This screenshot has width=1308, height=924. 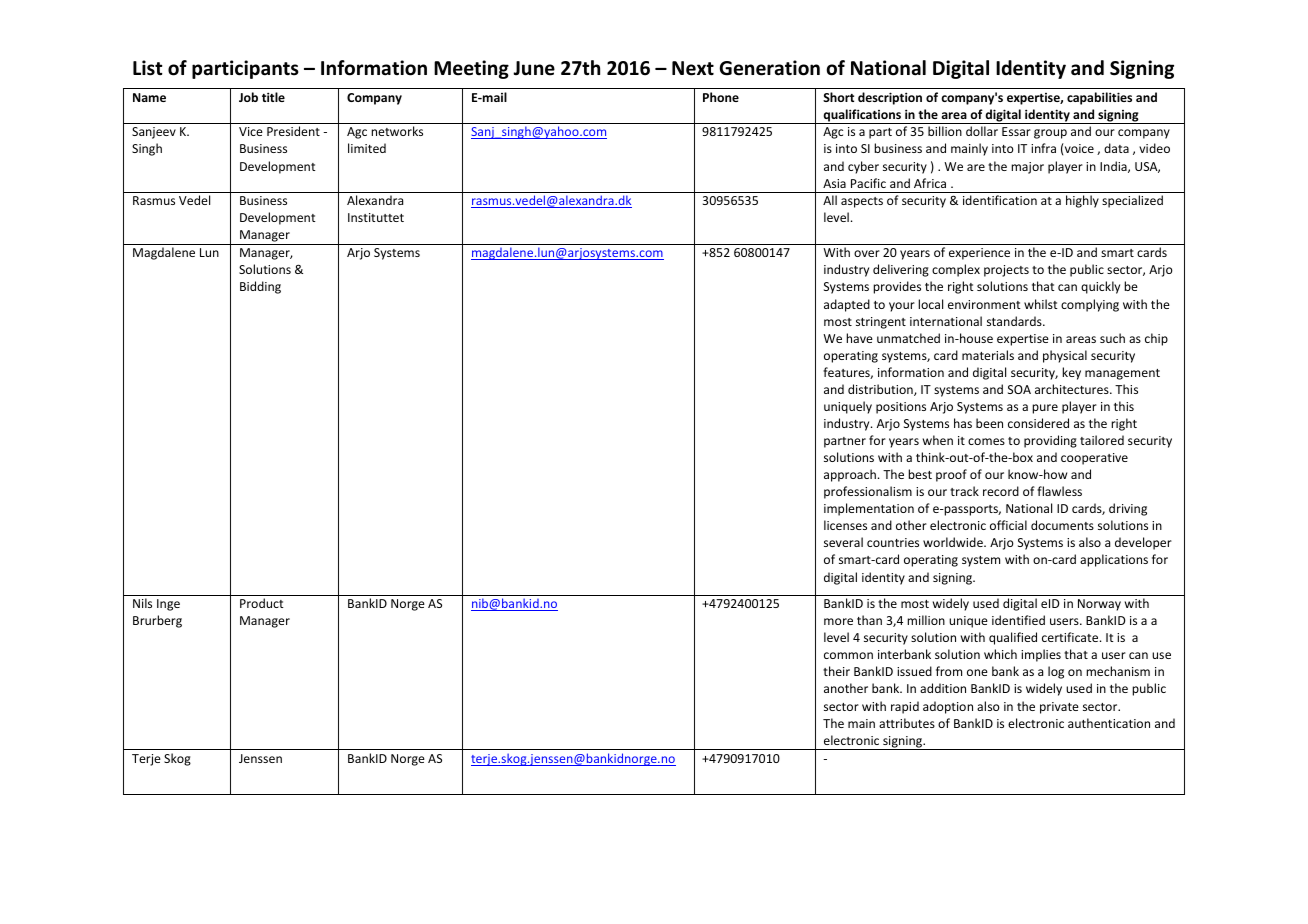 I want to click on title, so click(x=273, y=97).
